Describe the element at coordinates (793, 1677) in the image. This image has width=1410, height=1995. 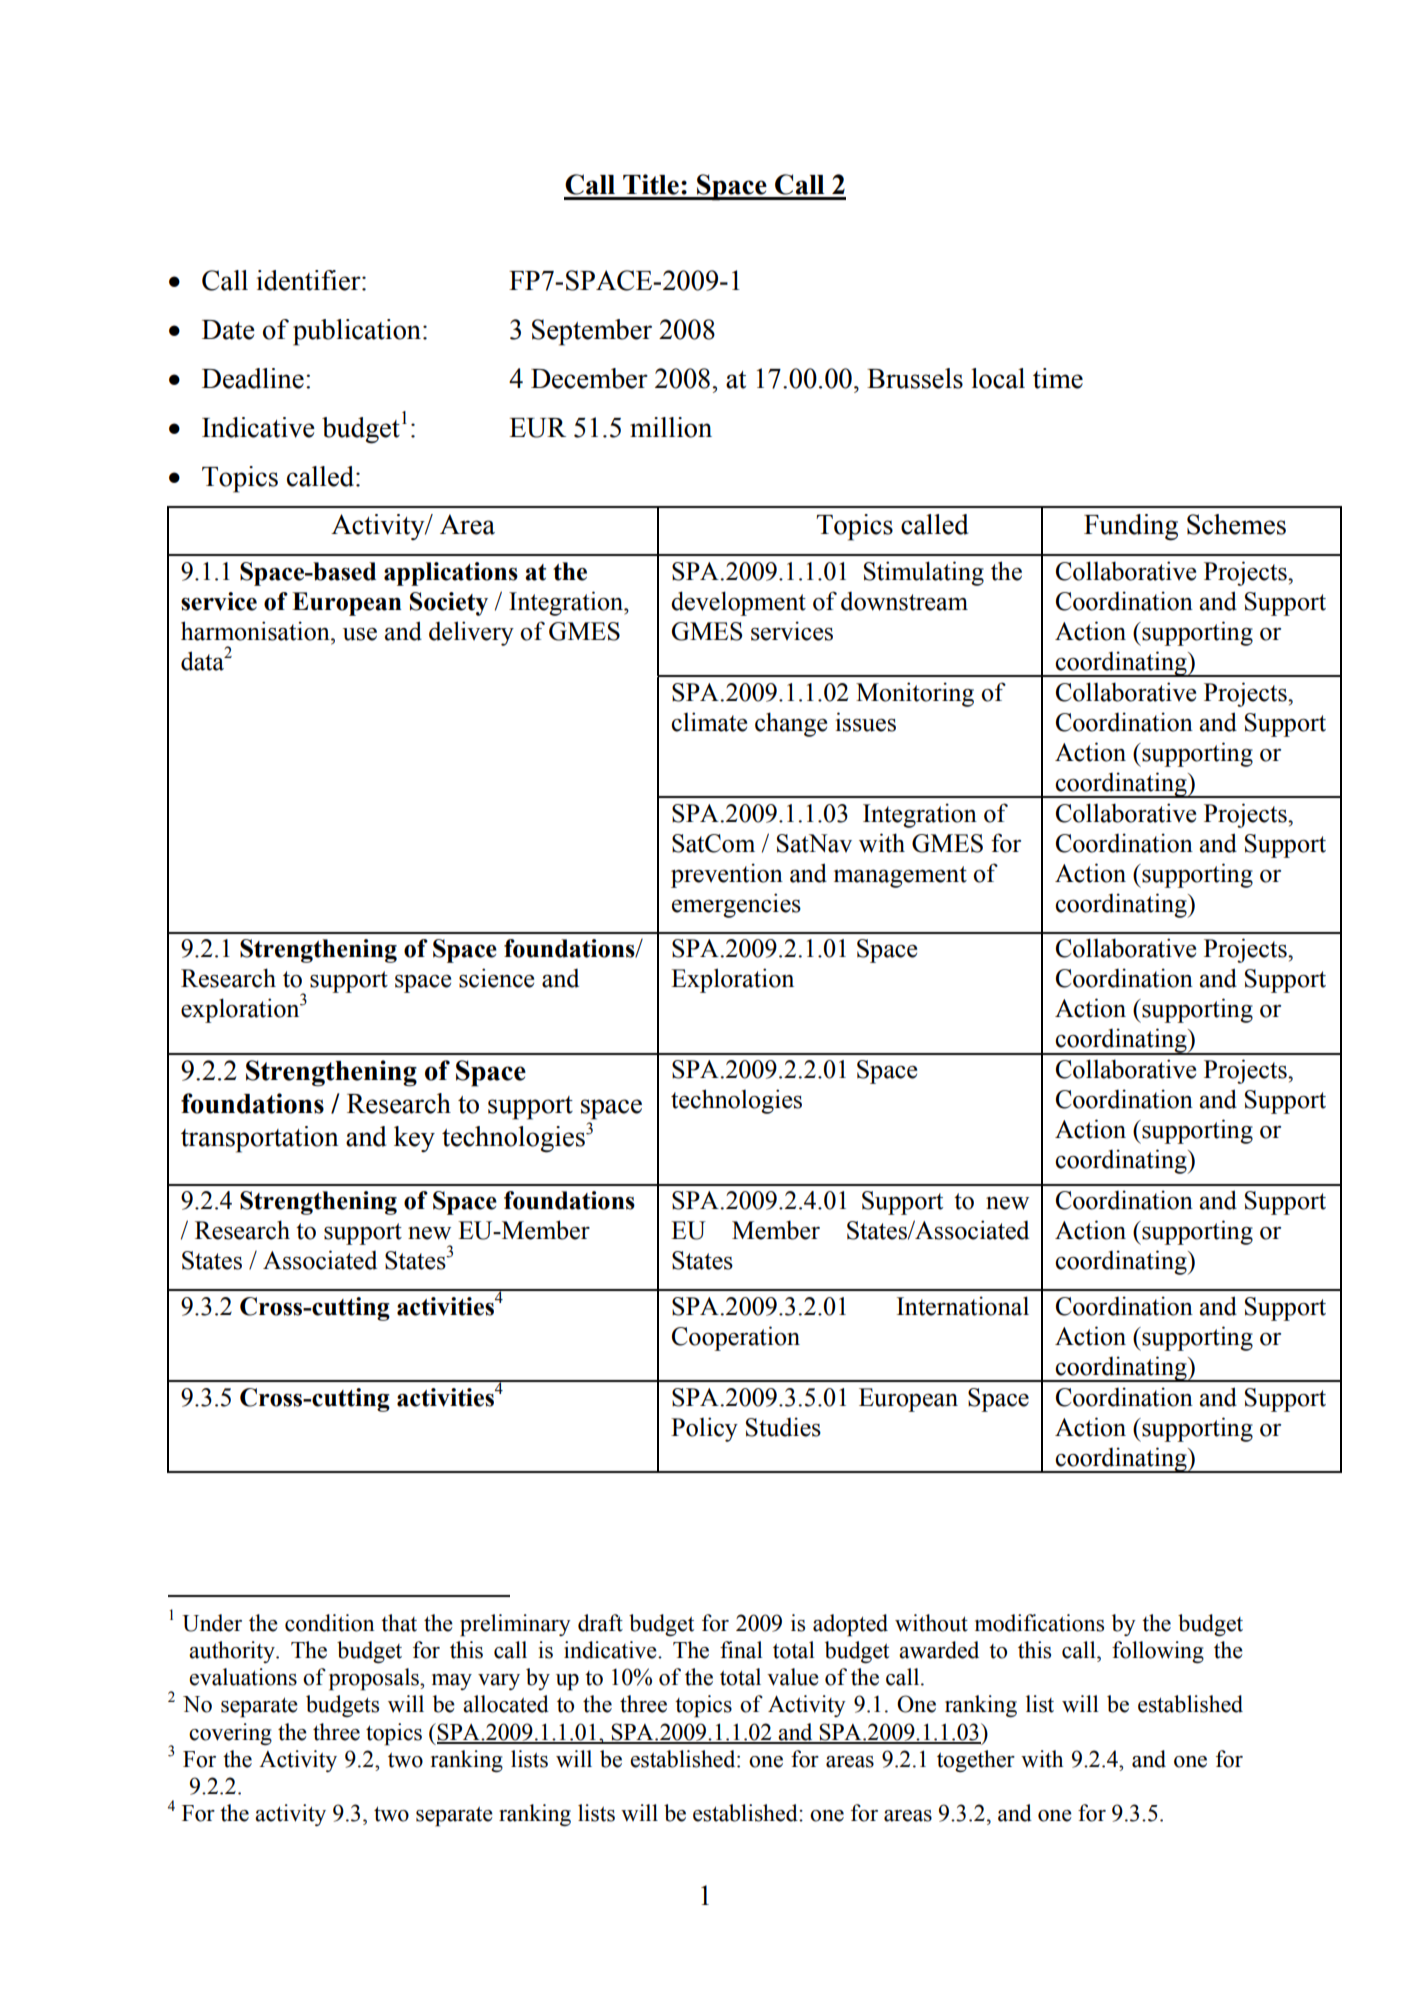
I see `value` at that location.
